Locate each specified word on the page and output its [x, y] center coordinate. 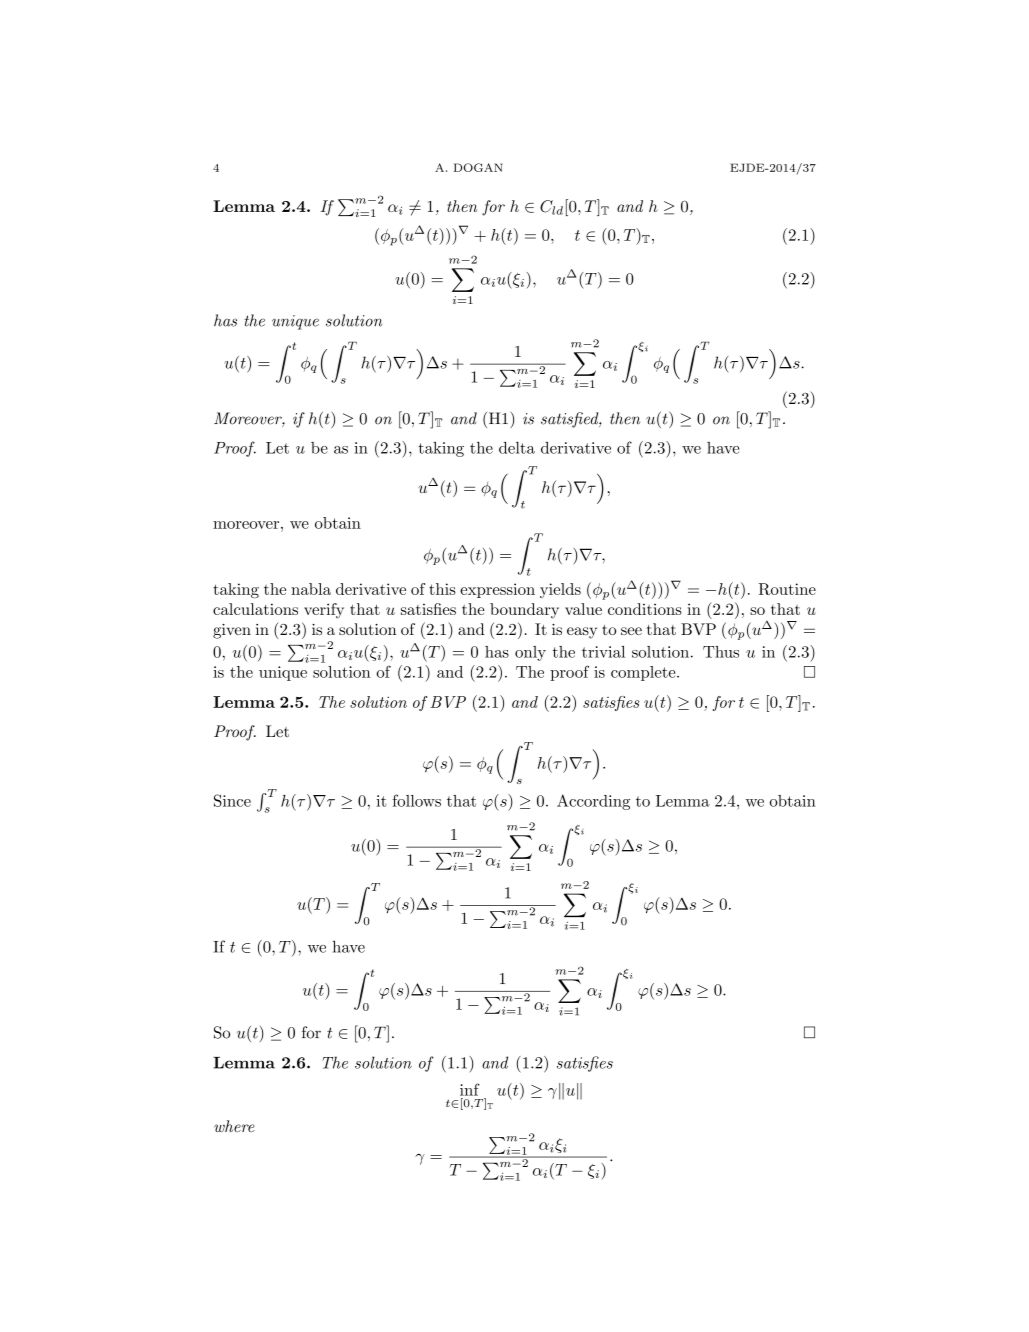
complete [644, 673]
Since [232, 800]
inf [470, 1089]
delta [517, 448]
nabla [311, 589]
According [593, 802]
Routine [787, 589]
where [234, 1126]
